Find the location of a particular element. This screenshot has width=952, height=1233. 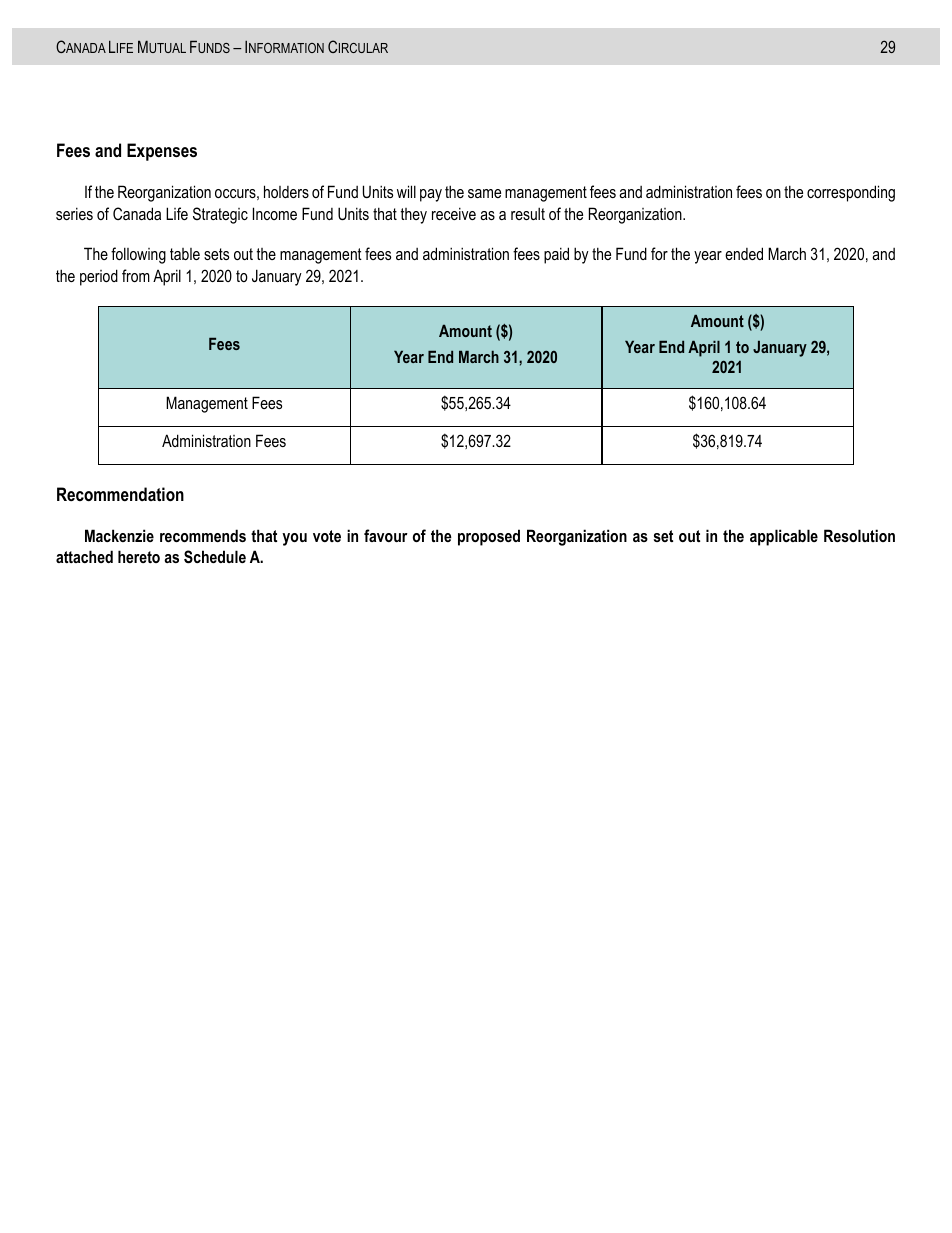

Expenses is located at coordinates (162, 152).
